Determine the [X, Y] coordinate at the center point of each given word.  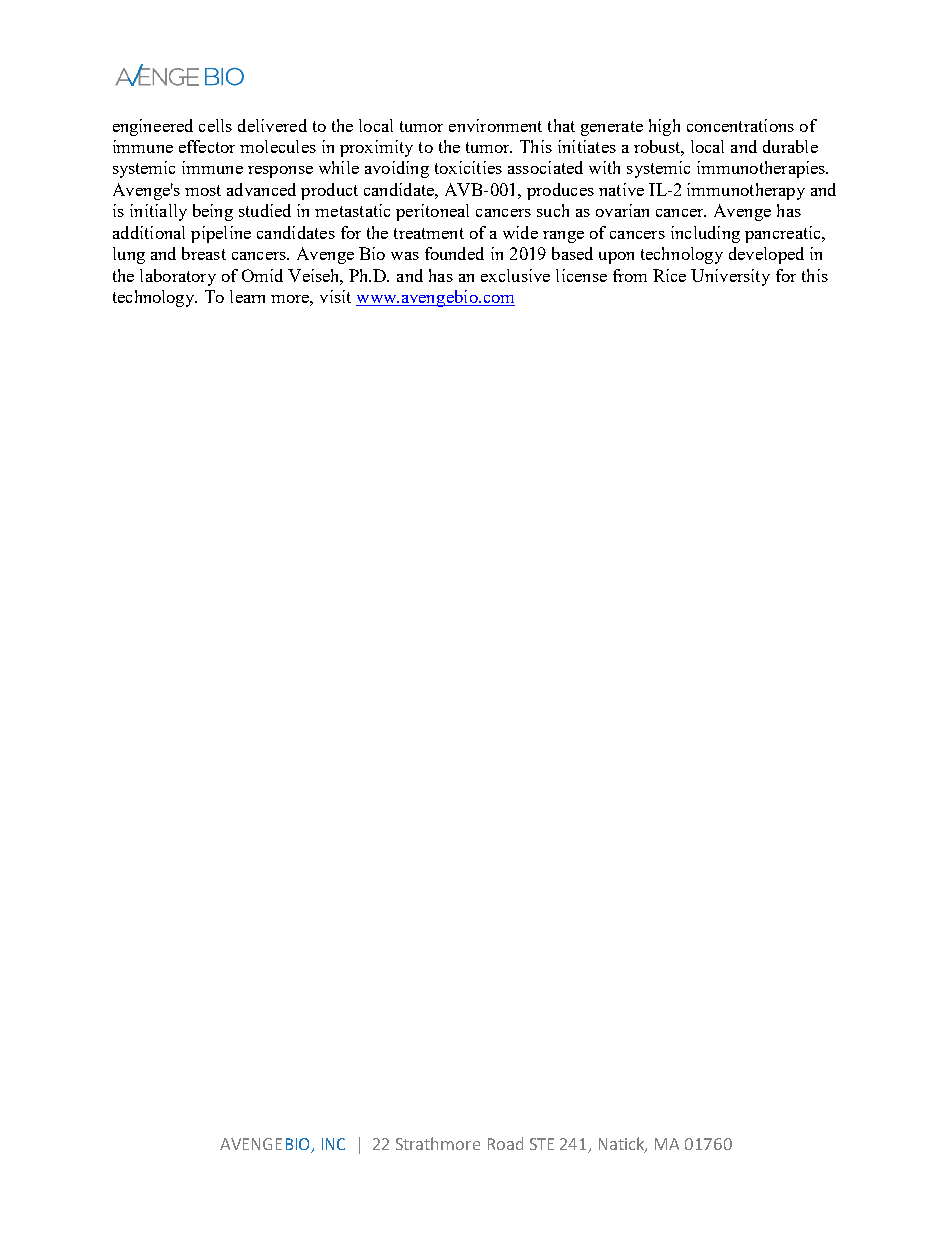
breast [204, 253]
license [581, 275]
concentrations [740, 125]
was [405, 256]
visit [335, 296]
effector [207, 146]
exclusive [515, 275]
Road [505, 1143]
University [730, 277]
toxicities [468, 167]
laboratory [178, 277]
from [630, 275]
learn [247, 296]
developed [766, 255]
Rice [669, 275]
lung [129, 255]
